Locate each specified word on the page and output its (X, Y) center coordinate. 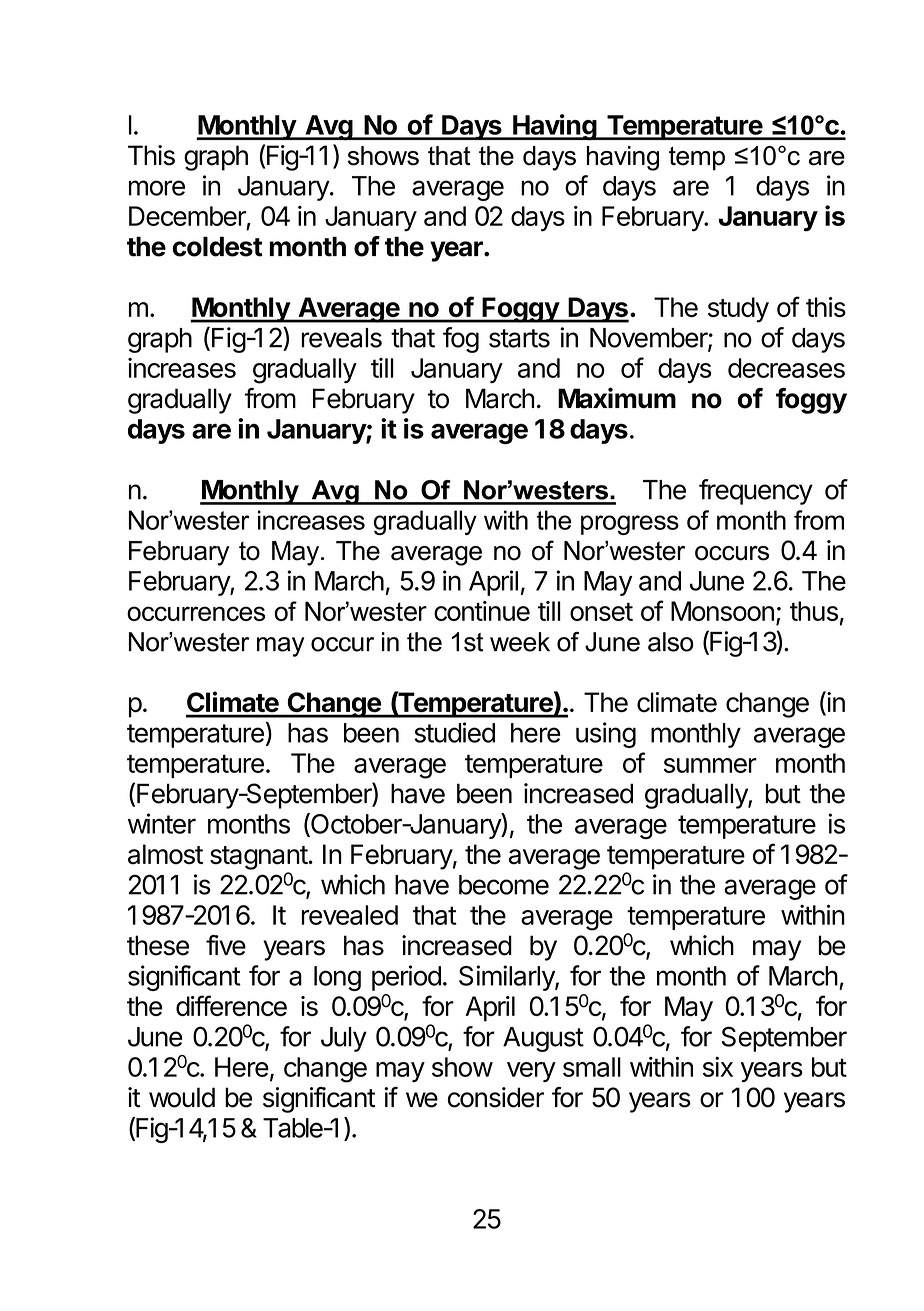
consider (496, 1097)
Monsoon (722, 611)
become (504, 885)
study (738, 310)
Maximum (617, 398)
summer (710, 765)
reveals (342, 338)
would (182, 1097)
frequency (756, 492)
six (718, 1066)
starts (519, 338)
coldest (217, 246)
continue (482, 611)
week (520, 642)
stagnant (259, 858)
